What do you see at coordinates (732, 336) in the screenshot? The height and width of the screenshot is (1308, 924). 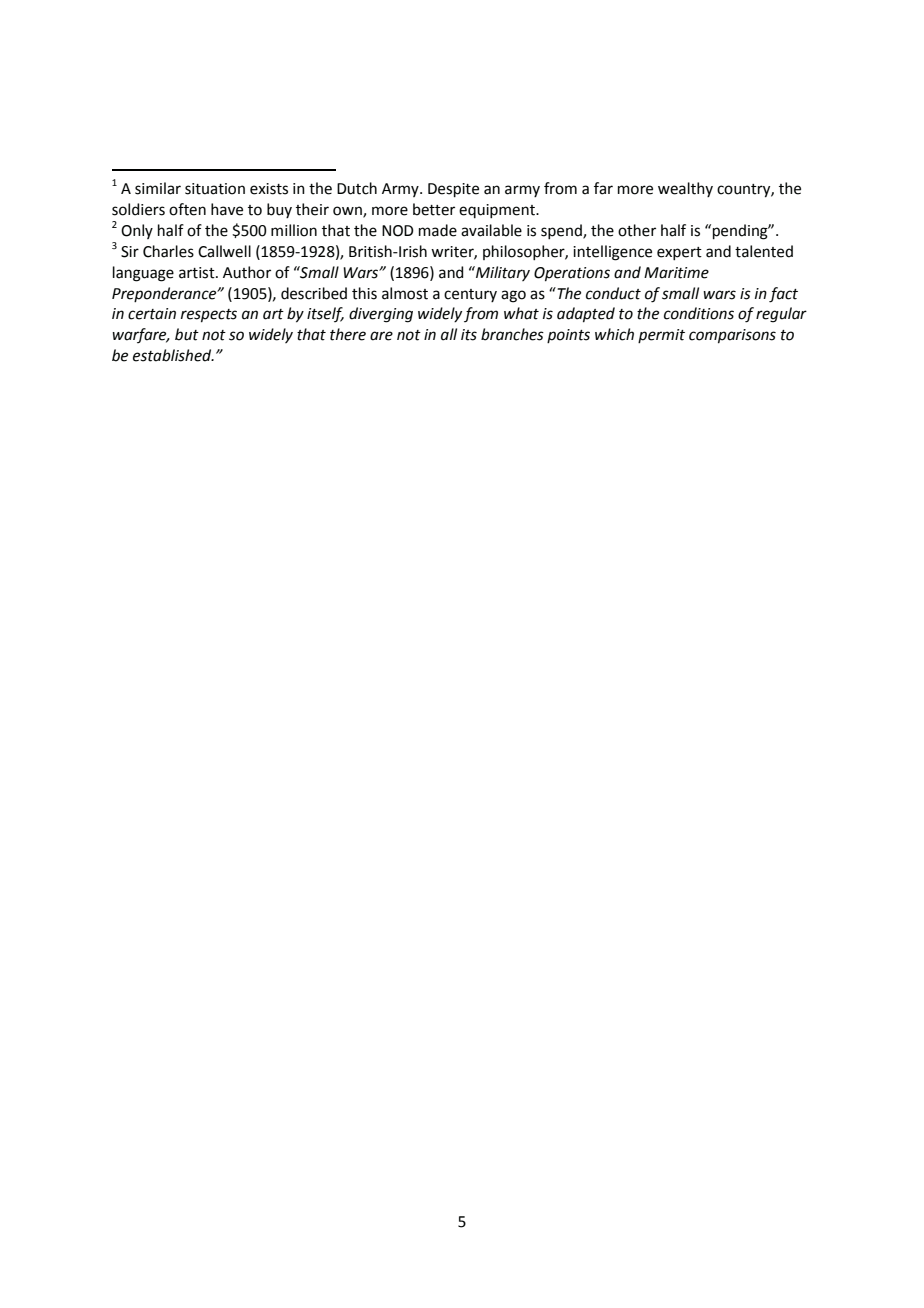 I see `comparisons` at bounding box center [732, 336].
